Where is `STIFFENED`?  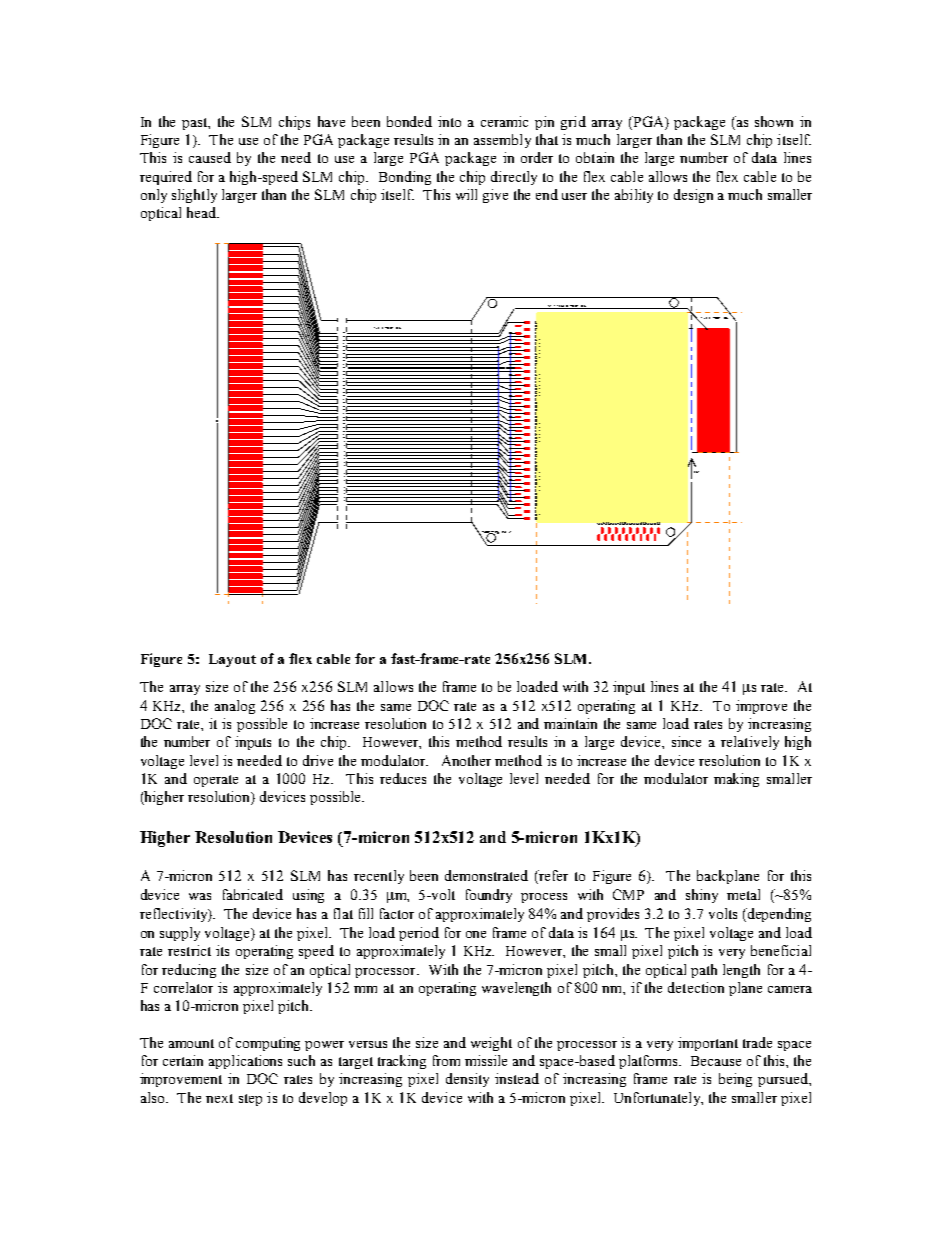 STIFFENED is located at coordinates (558, 307).
